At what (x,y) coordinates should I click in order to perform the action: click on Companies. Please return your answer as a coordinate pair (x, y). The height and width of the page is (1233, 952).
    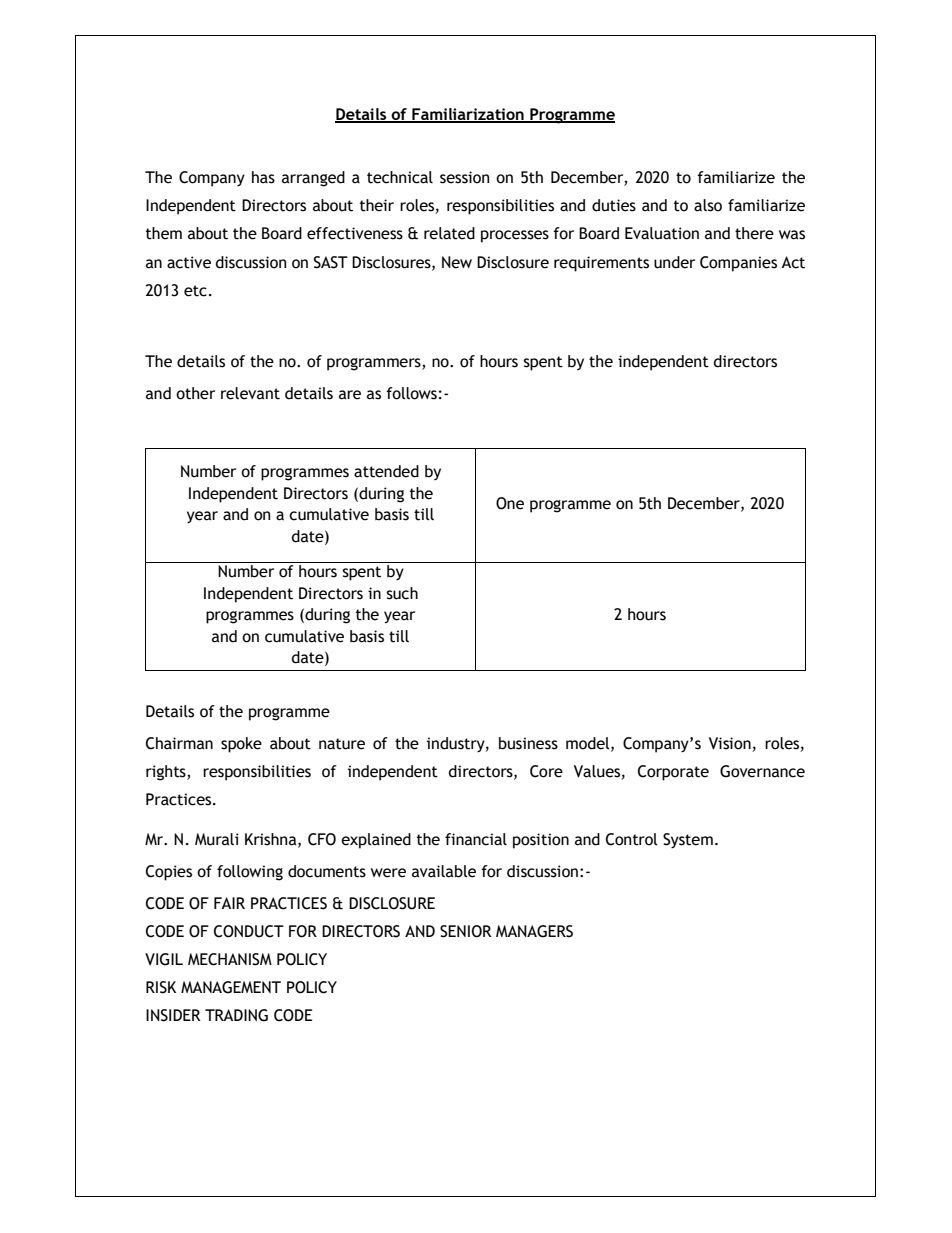
    Looking at the image, I should click on (738, 264).
